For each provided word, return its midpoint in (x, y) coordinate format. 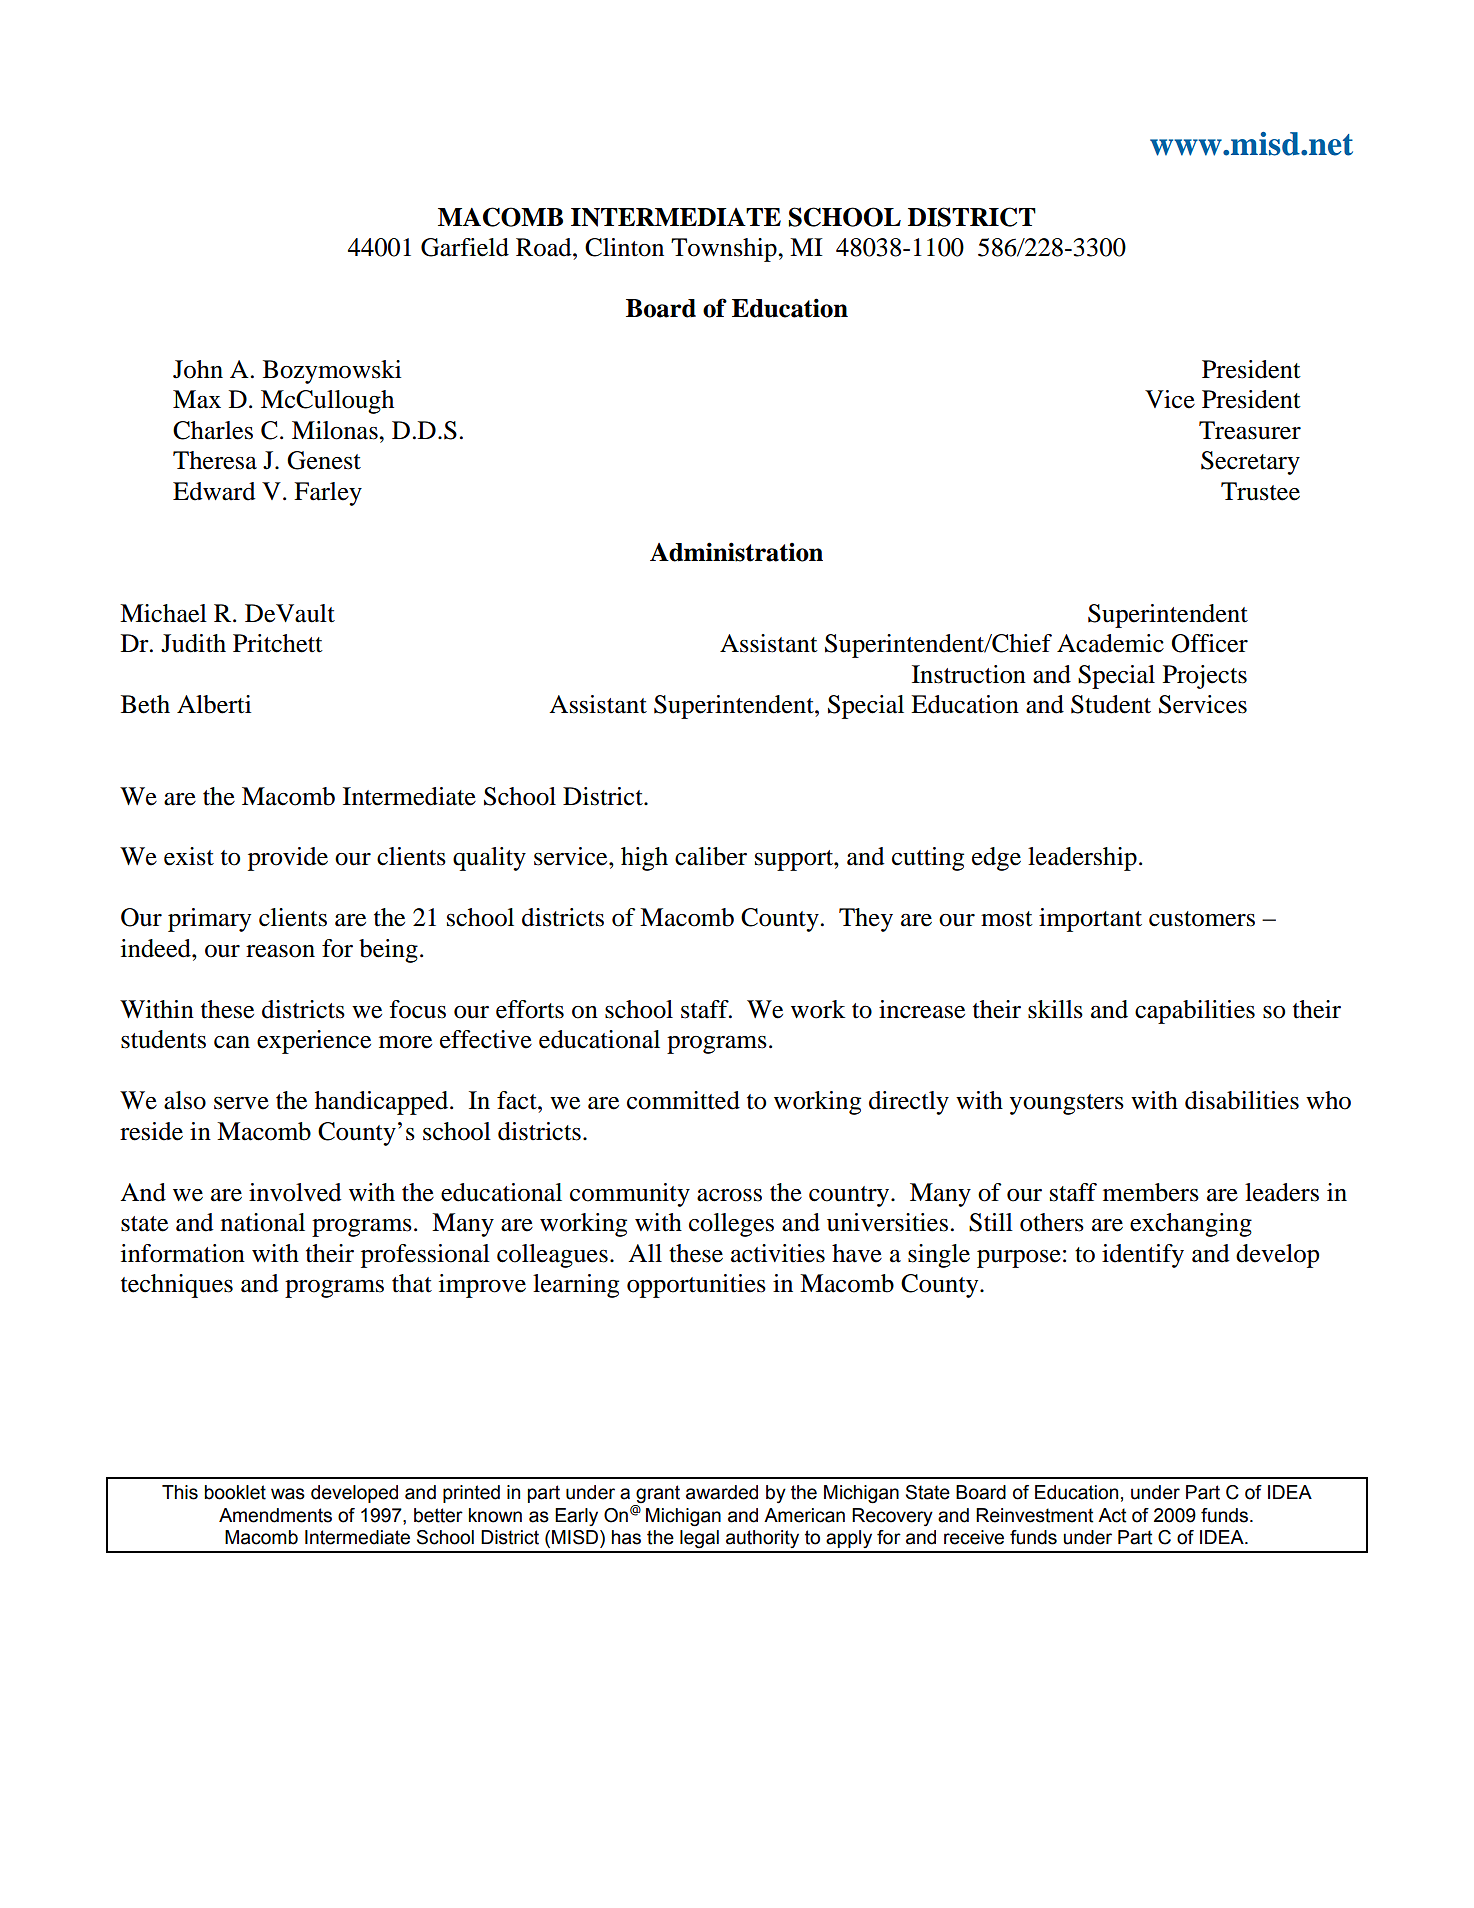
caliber (711, 856)
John (198, 369)
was (288, 1494)
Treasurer (1250, 430)
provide (288, 859)
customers (1202, 919)
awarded (722, 1492)
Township (725, 250)
